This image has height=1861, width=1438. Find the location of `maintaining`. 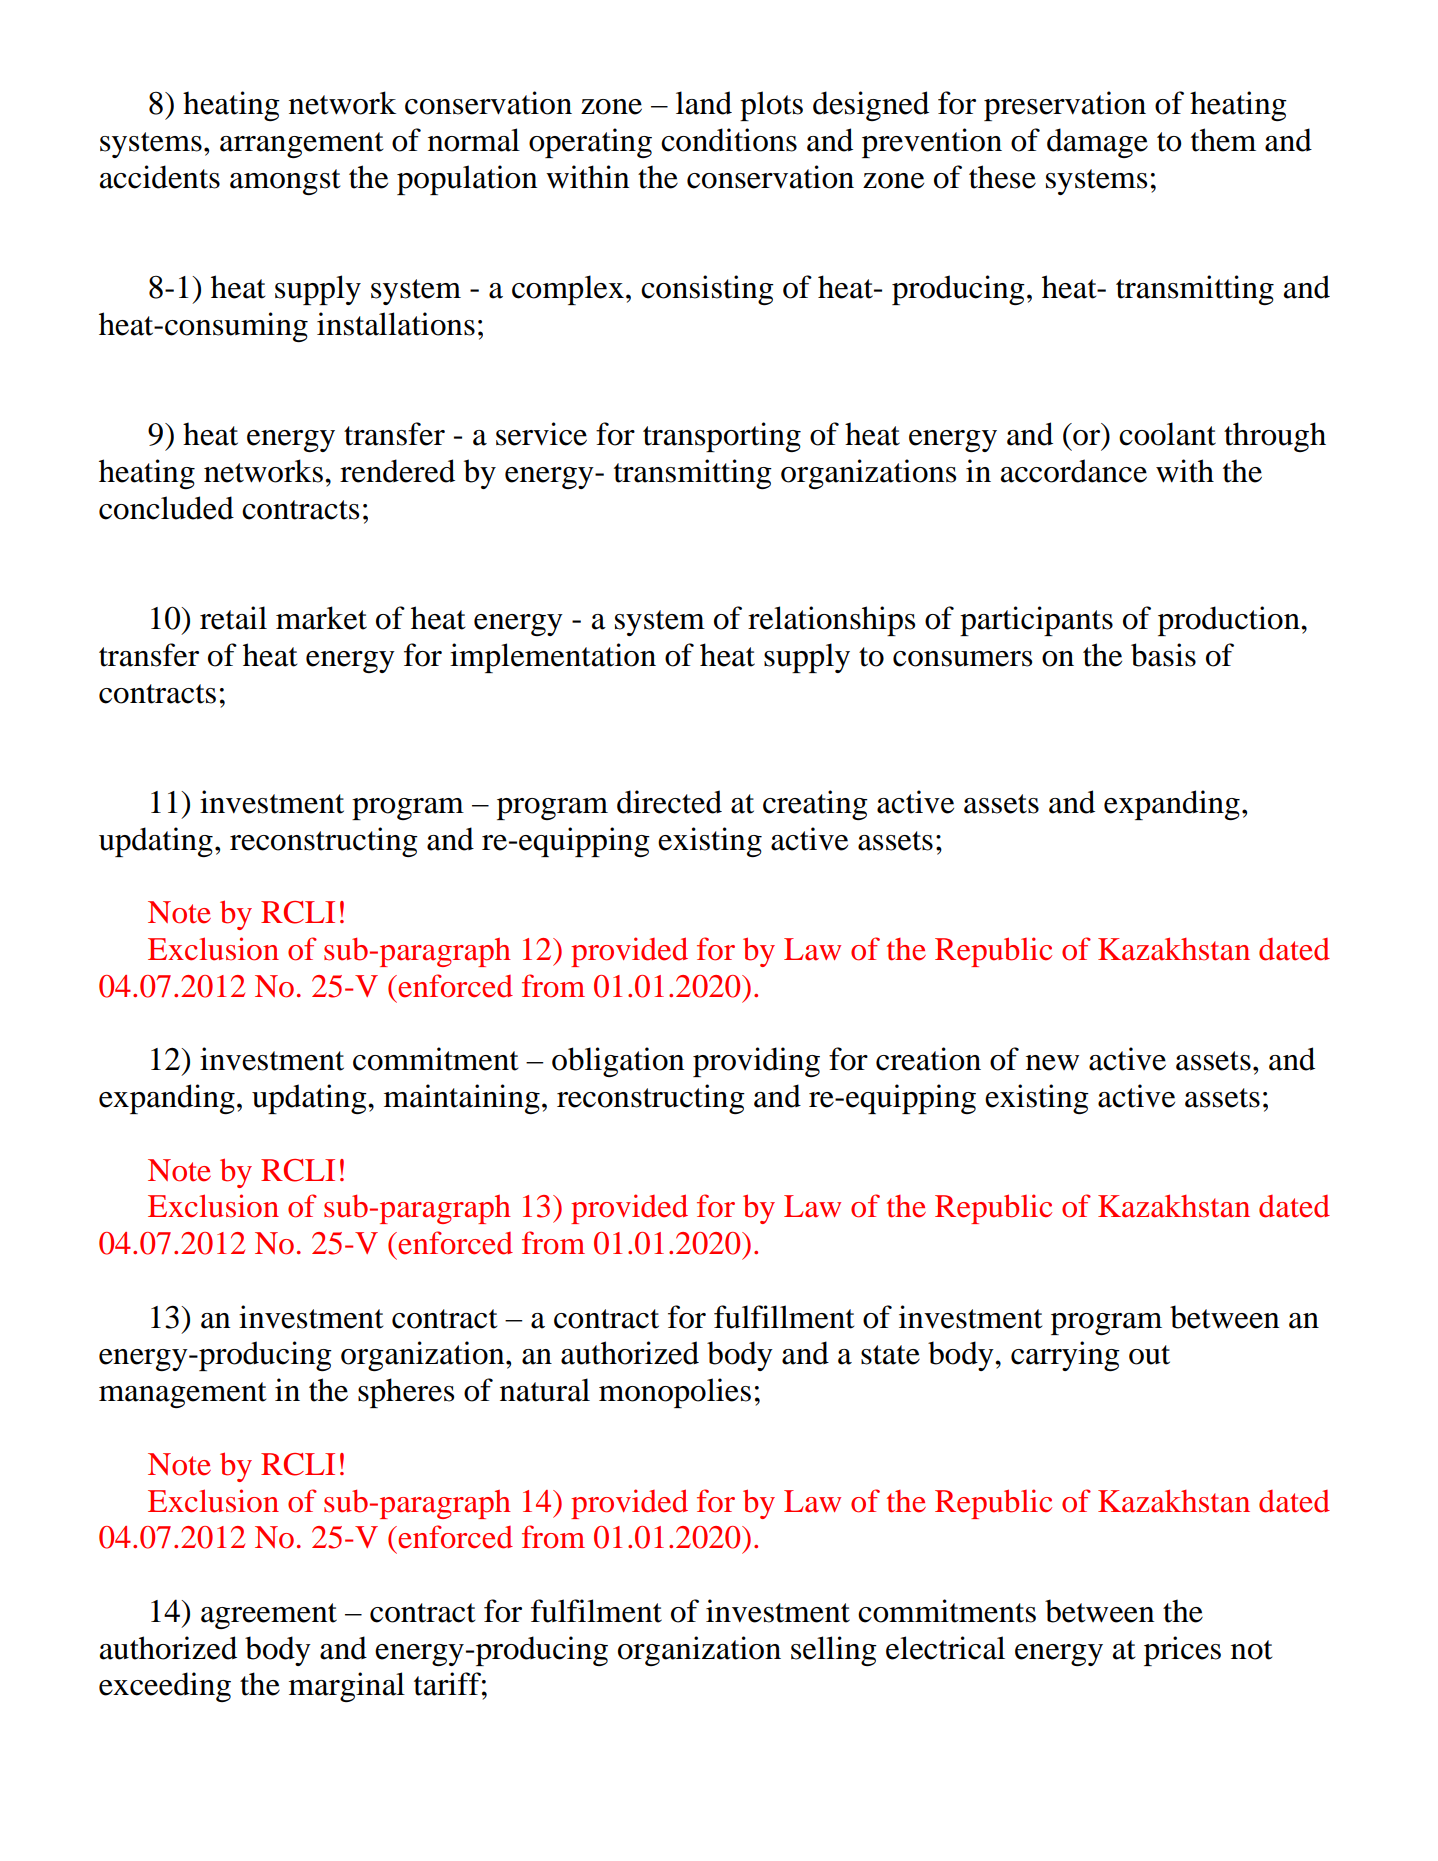

maintaining is located at coordinates (462, 1099).
